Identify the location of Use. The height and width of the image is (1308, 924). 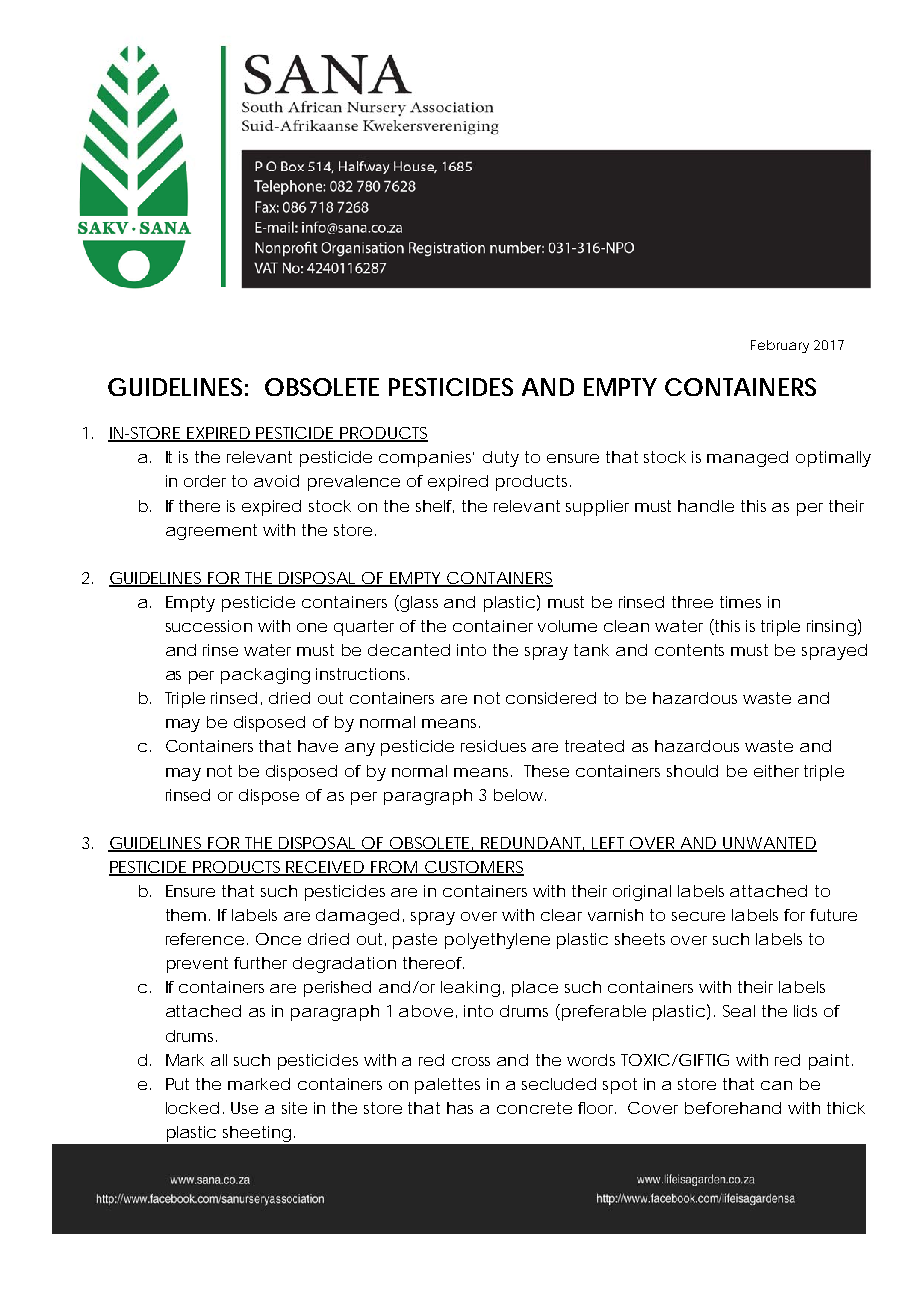
(244, 1108).
